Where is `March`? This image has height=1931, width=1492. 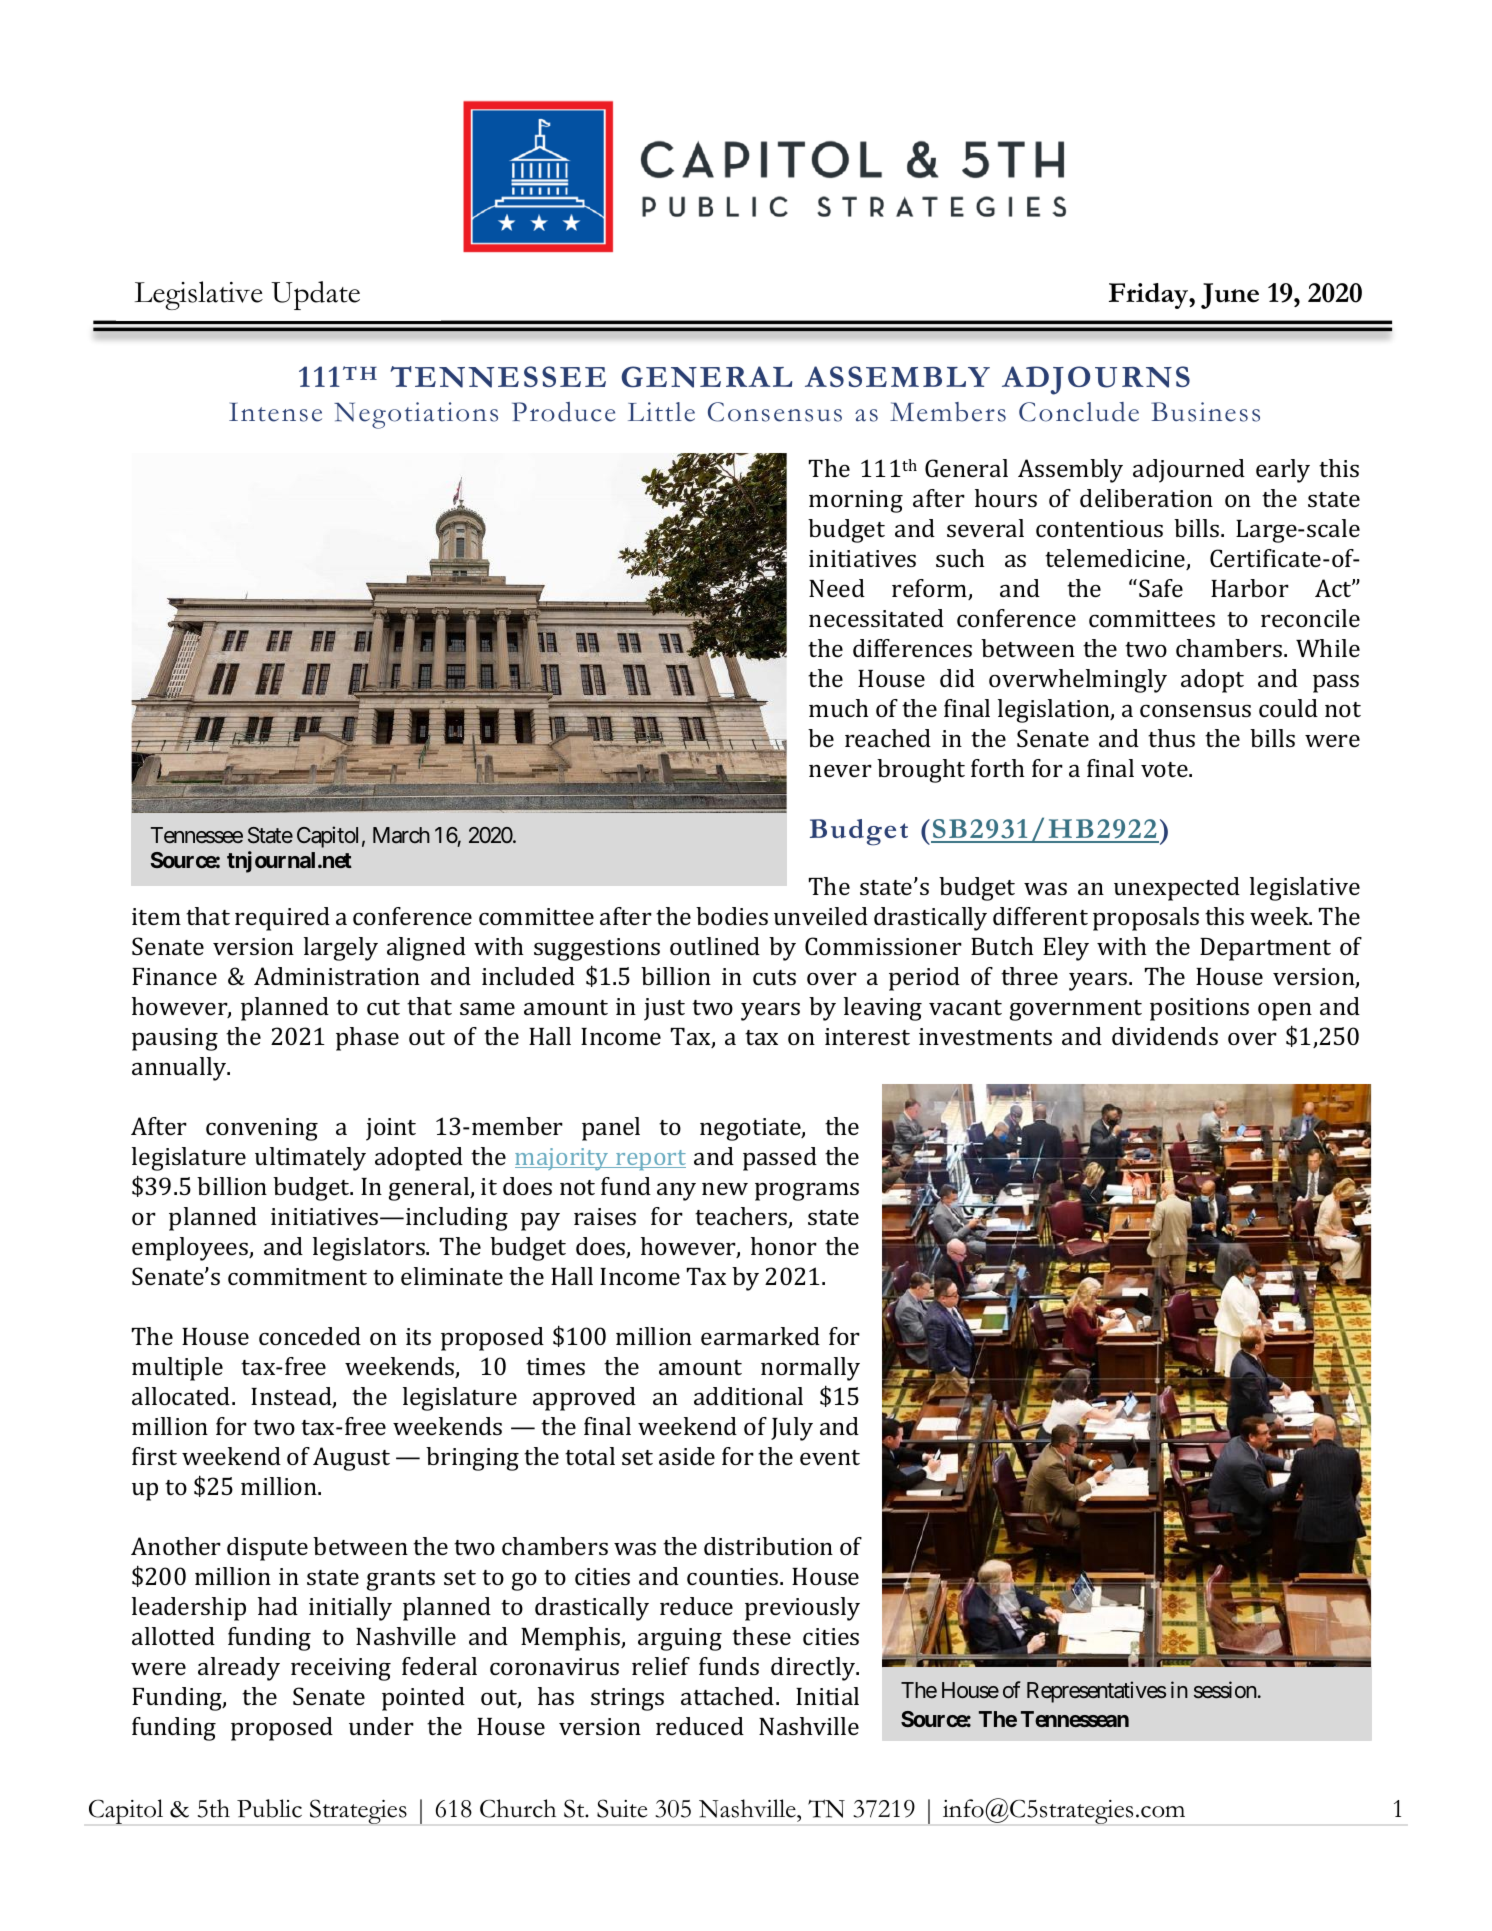
March is located at coordinates (401, 835).
